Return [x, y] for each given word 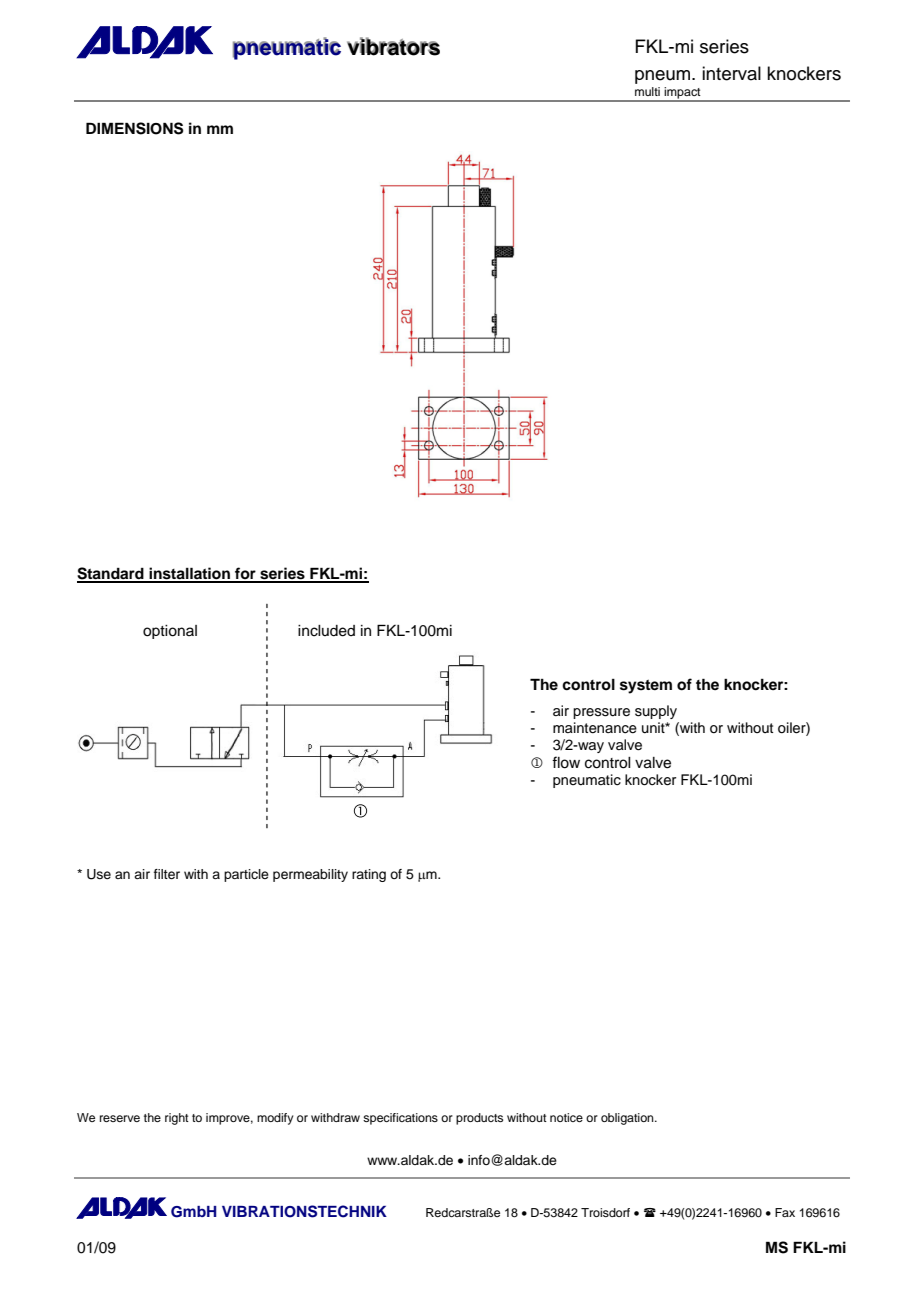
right [177, 1119]
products [479, 1119]
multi [647, 91]
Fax [785, 1212]
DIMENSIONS [135, 128]
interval [731, 73]
